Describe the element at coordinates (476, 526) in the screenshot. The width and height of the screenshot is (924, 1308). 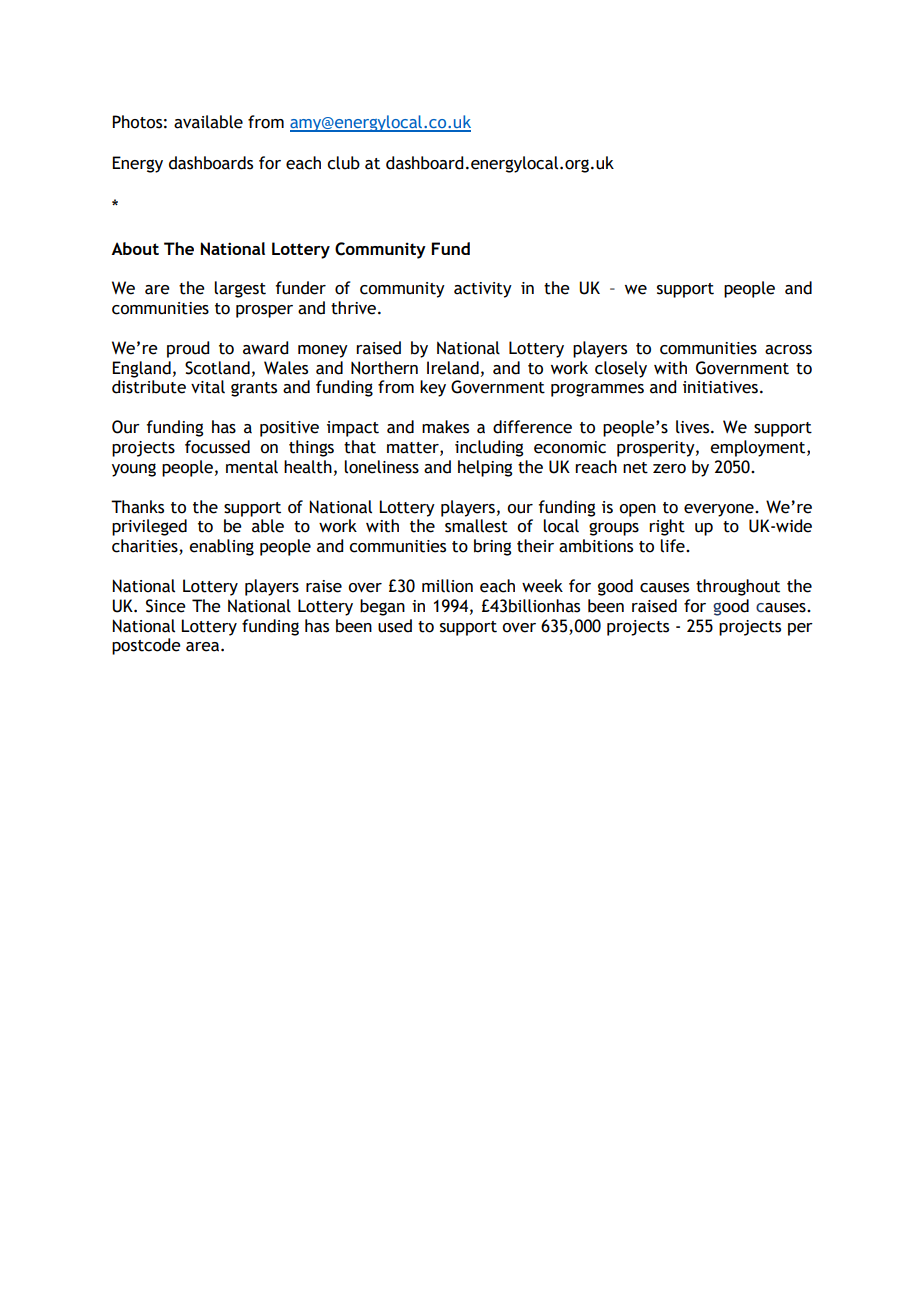
I see `smallest` at that location.
